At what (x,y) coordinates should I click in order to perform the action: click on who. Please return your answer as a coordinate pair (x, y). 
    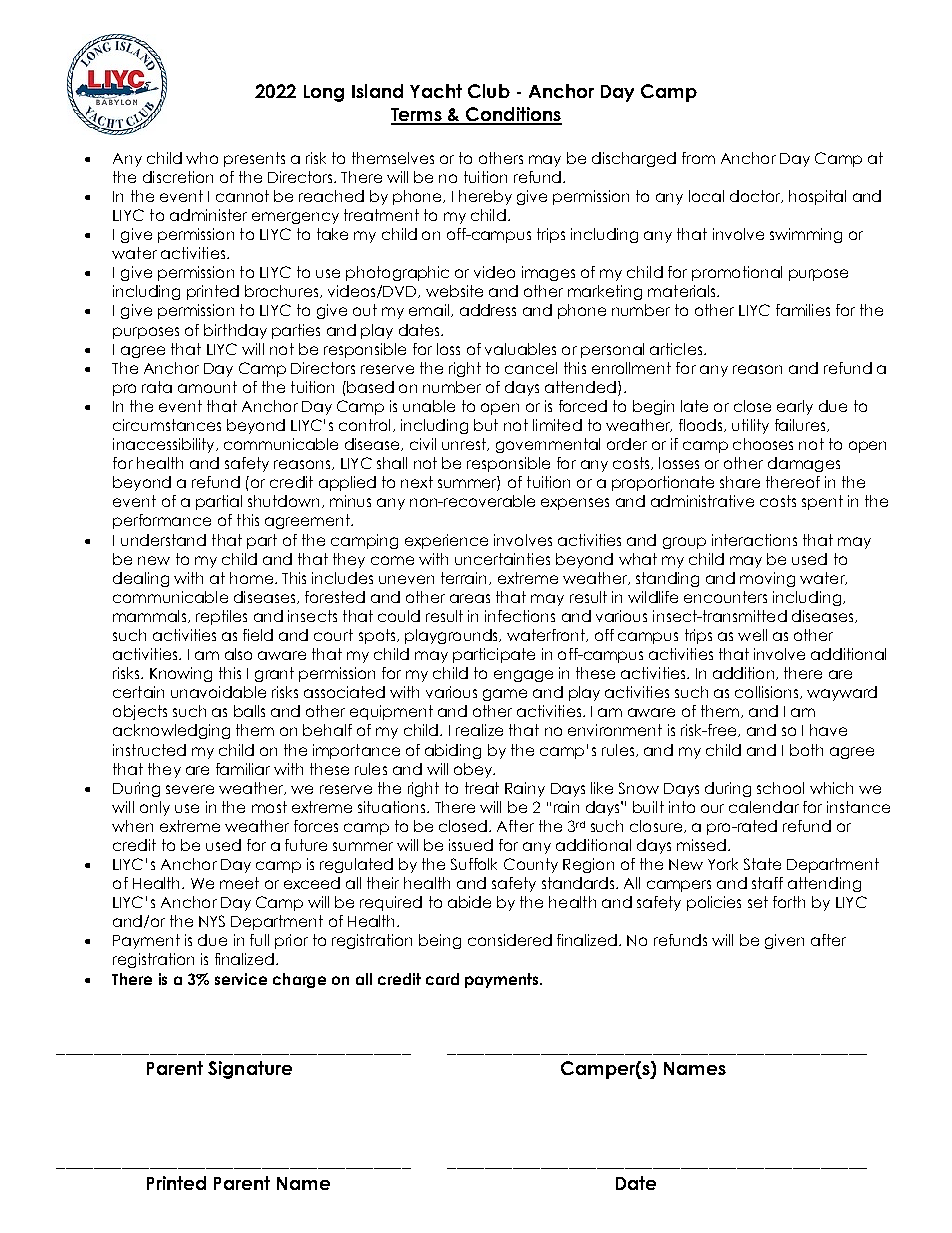
    Looking at the image, I should click on (202, 158).
